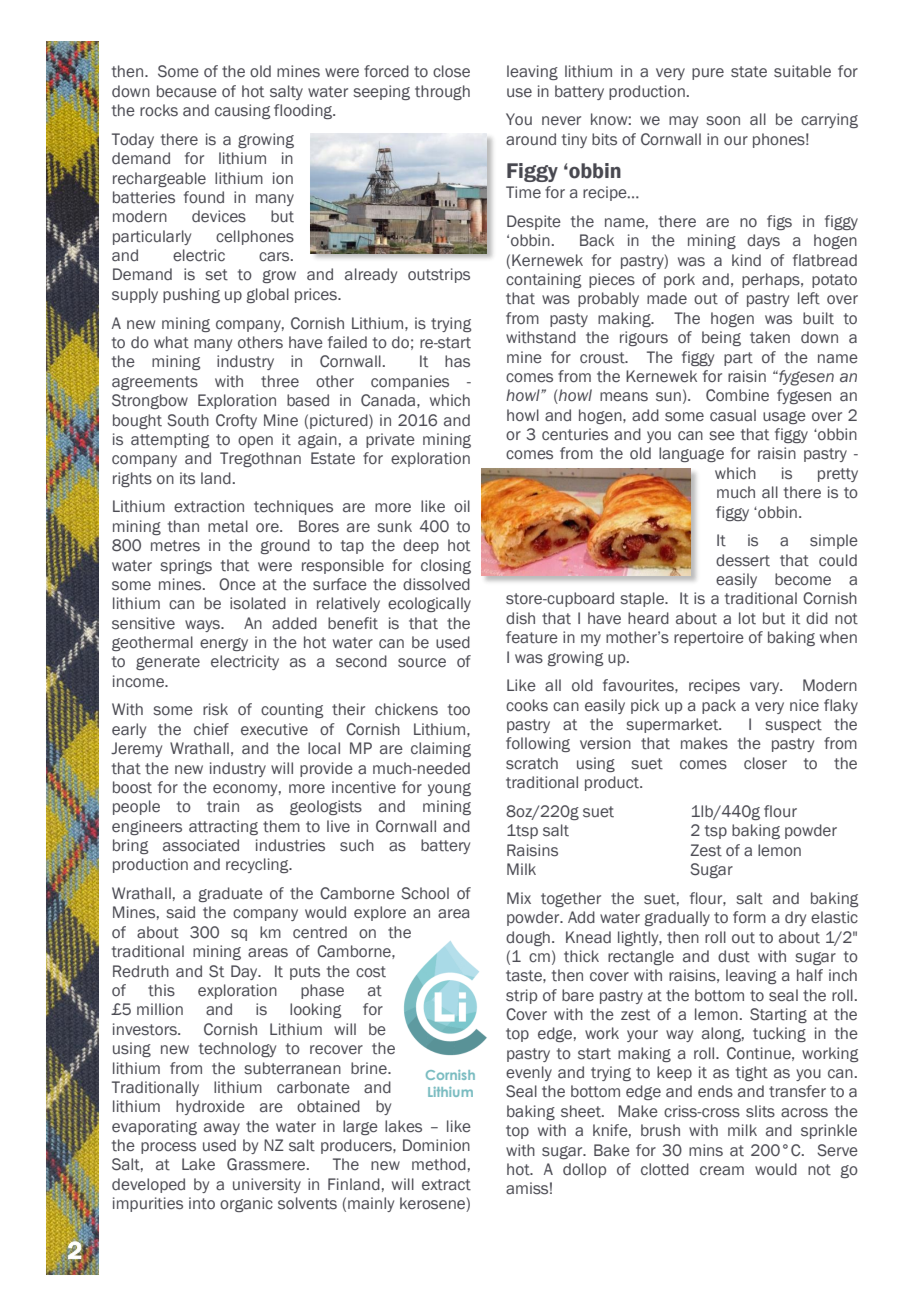 This document has width=924, height=1308. Describe the element at coordinates (520, 618) in the document. I see `dish` at that location.
